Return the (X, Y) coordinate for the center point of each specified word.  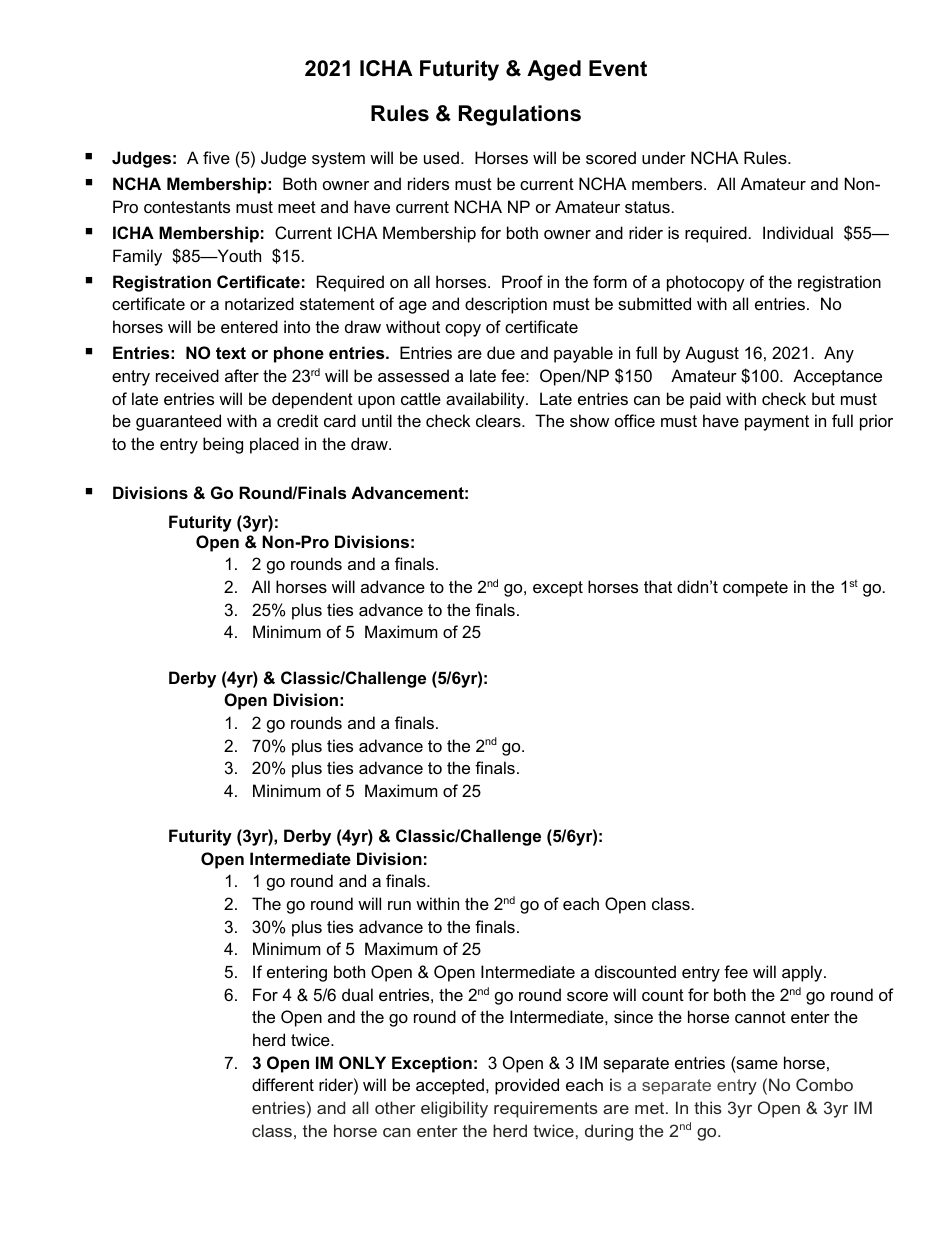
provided (527, 1086)
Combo (824, 1084)
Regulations (520, 115)
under (664, 157)
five (216, 157)
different (283, 1084)
